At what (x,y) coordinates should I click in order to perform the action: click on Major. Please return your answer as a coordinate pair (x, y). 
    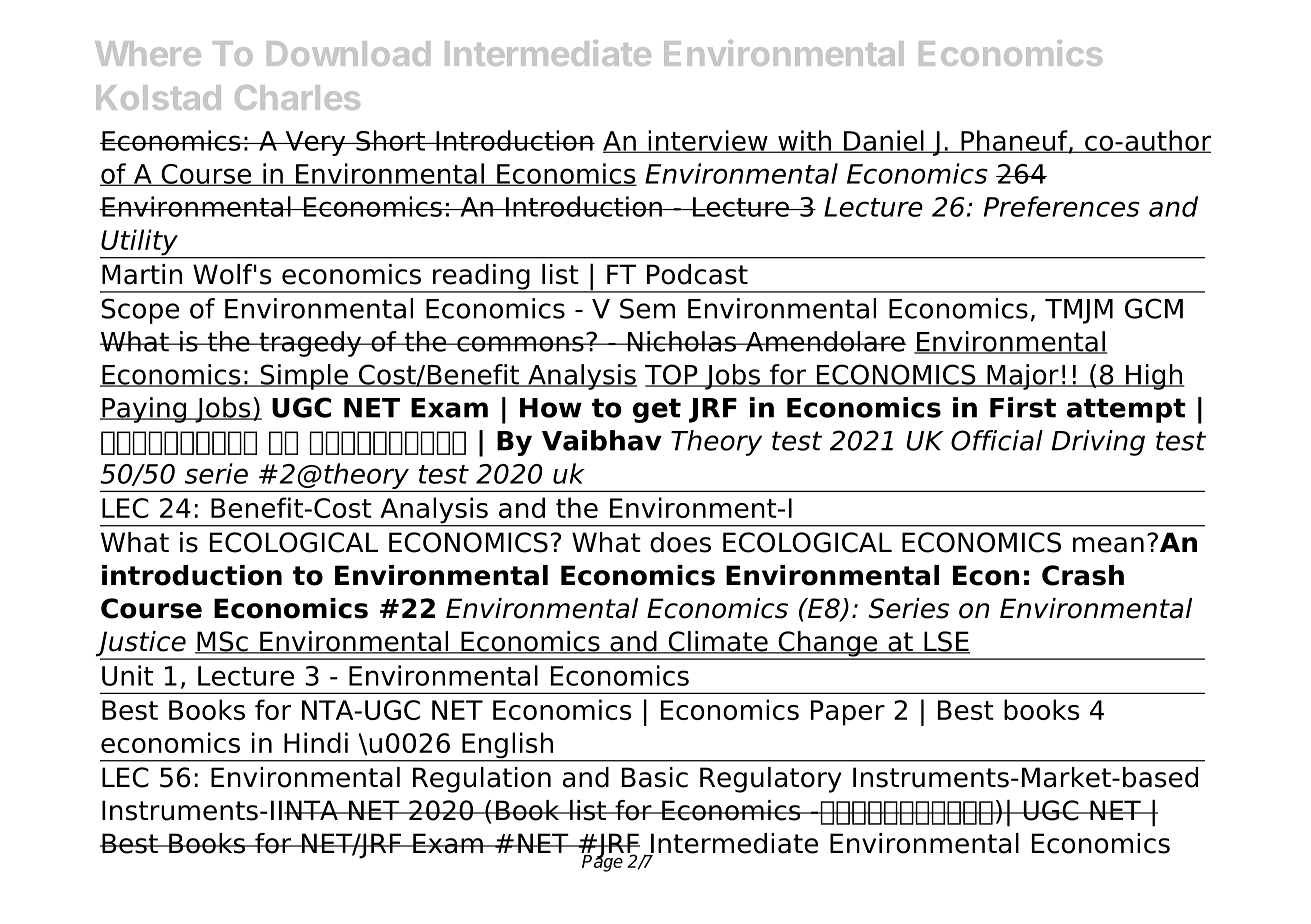
    Looking at the image, I should click on (1023, 377).
